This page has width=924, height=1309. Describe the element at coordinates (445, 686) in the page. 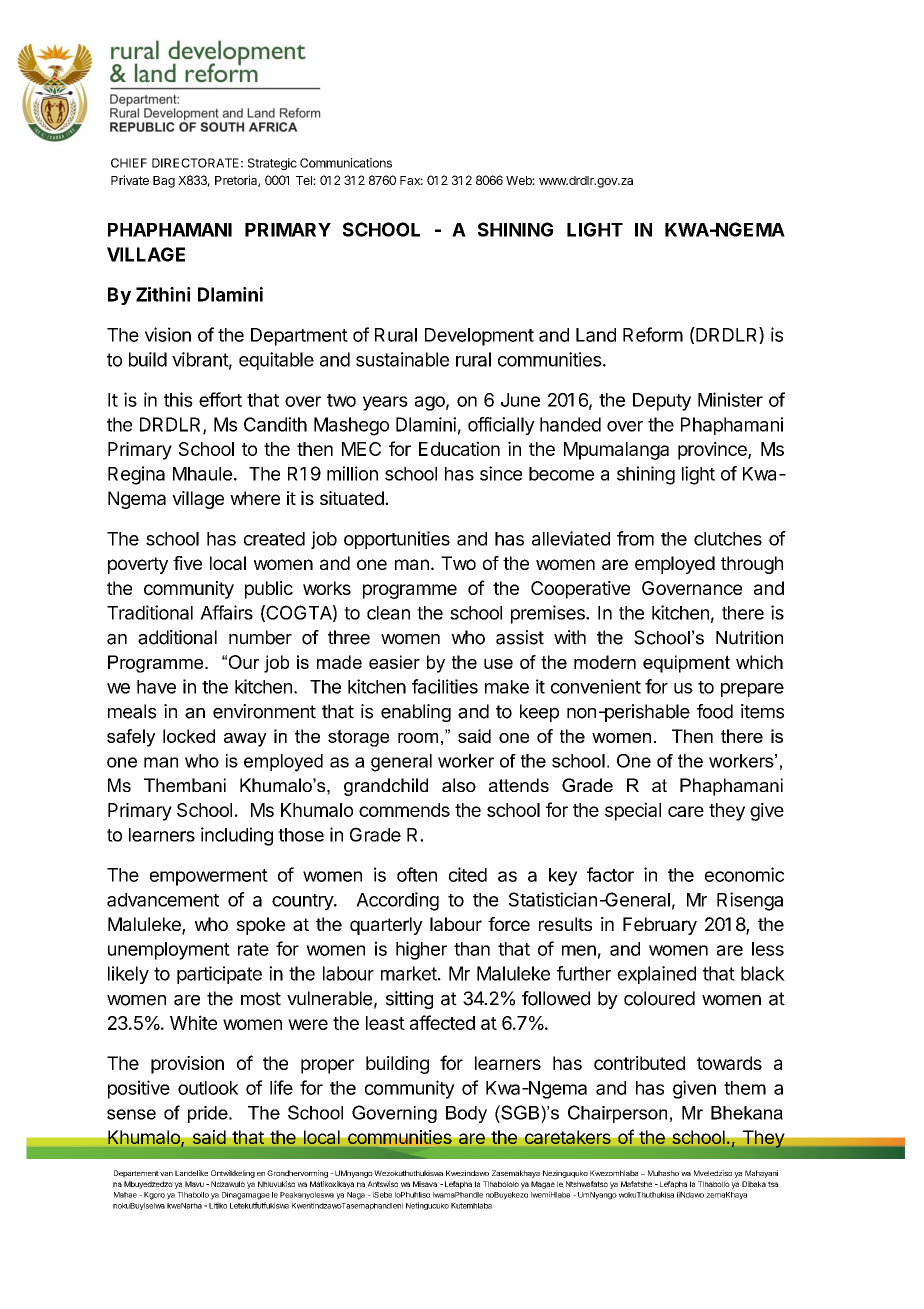

I see `facilities` at that location.
